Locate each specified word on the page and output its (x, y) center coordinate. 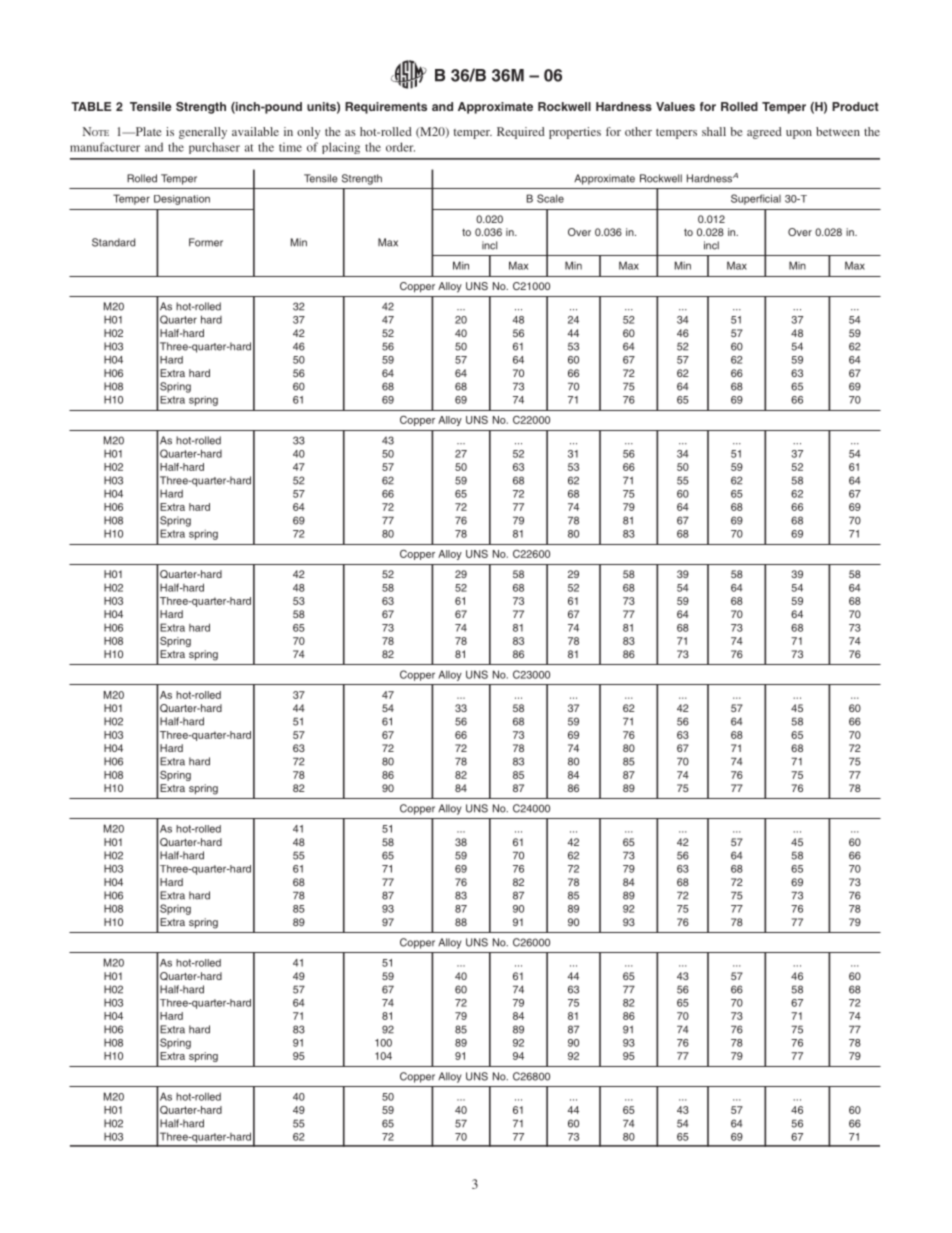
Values (675, 106)
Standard (113, 242)
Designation (182, 200)
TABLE (91, 106)
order (400, 147)
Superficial (756, 199)
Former (206, 242)
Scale (550, 198)
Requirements (386, 108)
